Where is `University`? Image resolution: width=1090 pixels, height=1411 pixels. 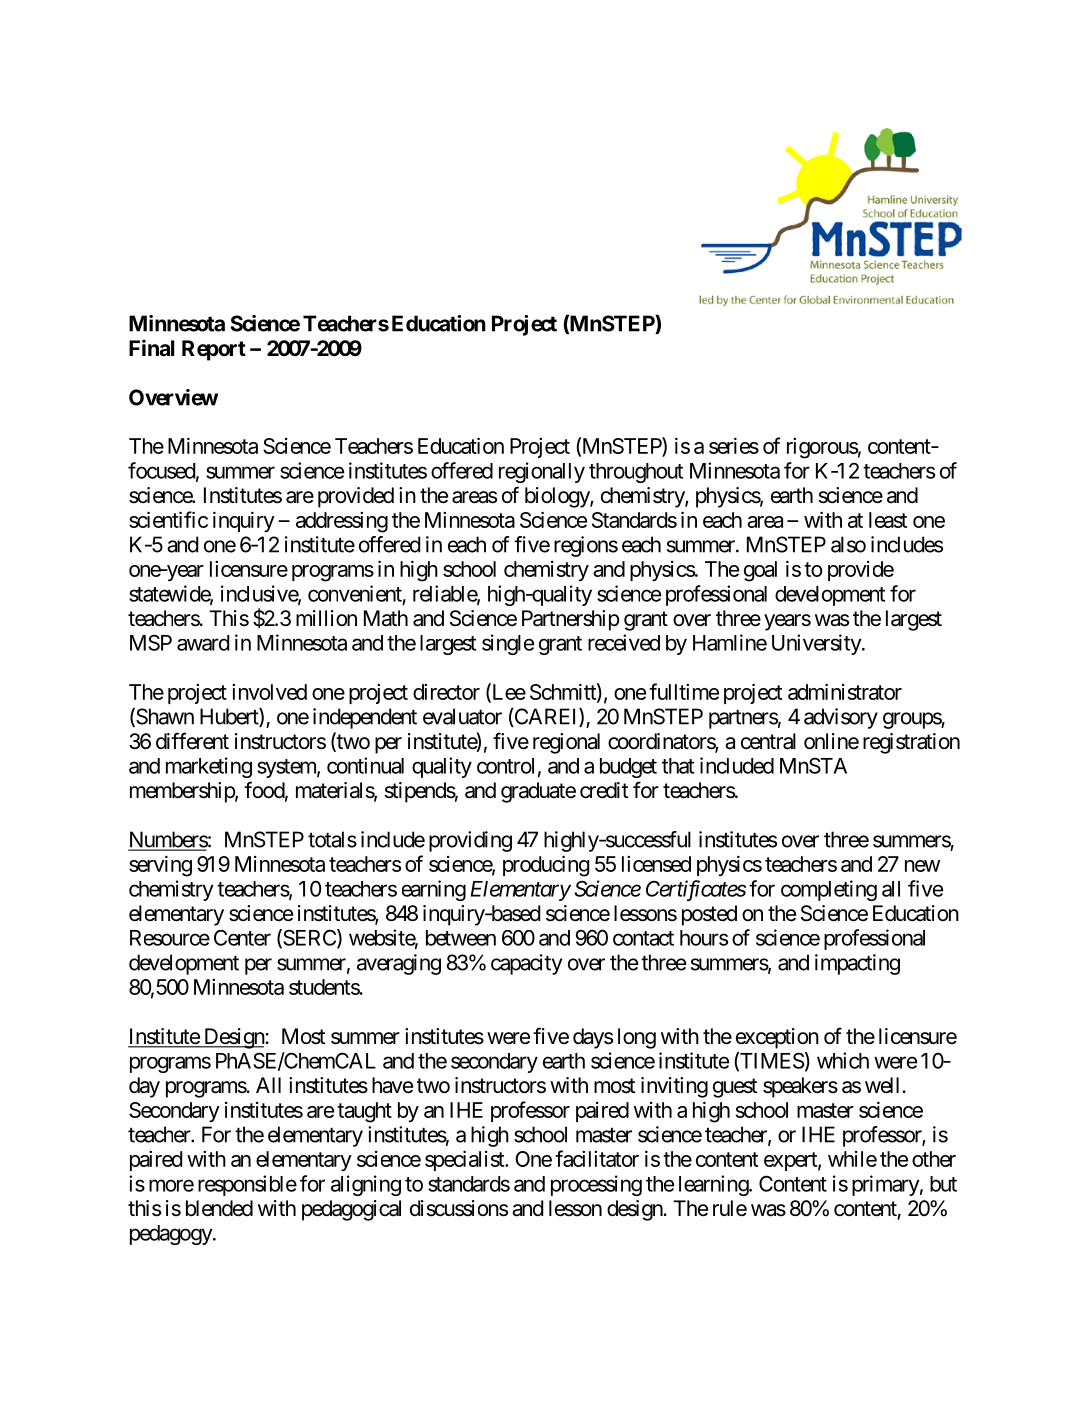
University is located at coordinates (817, 644).
